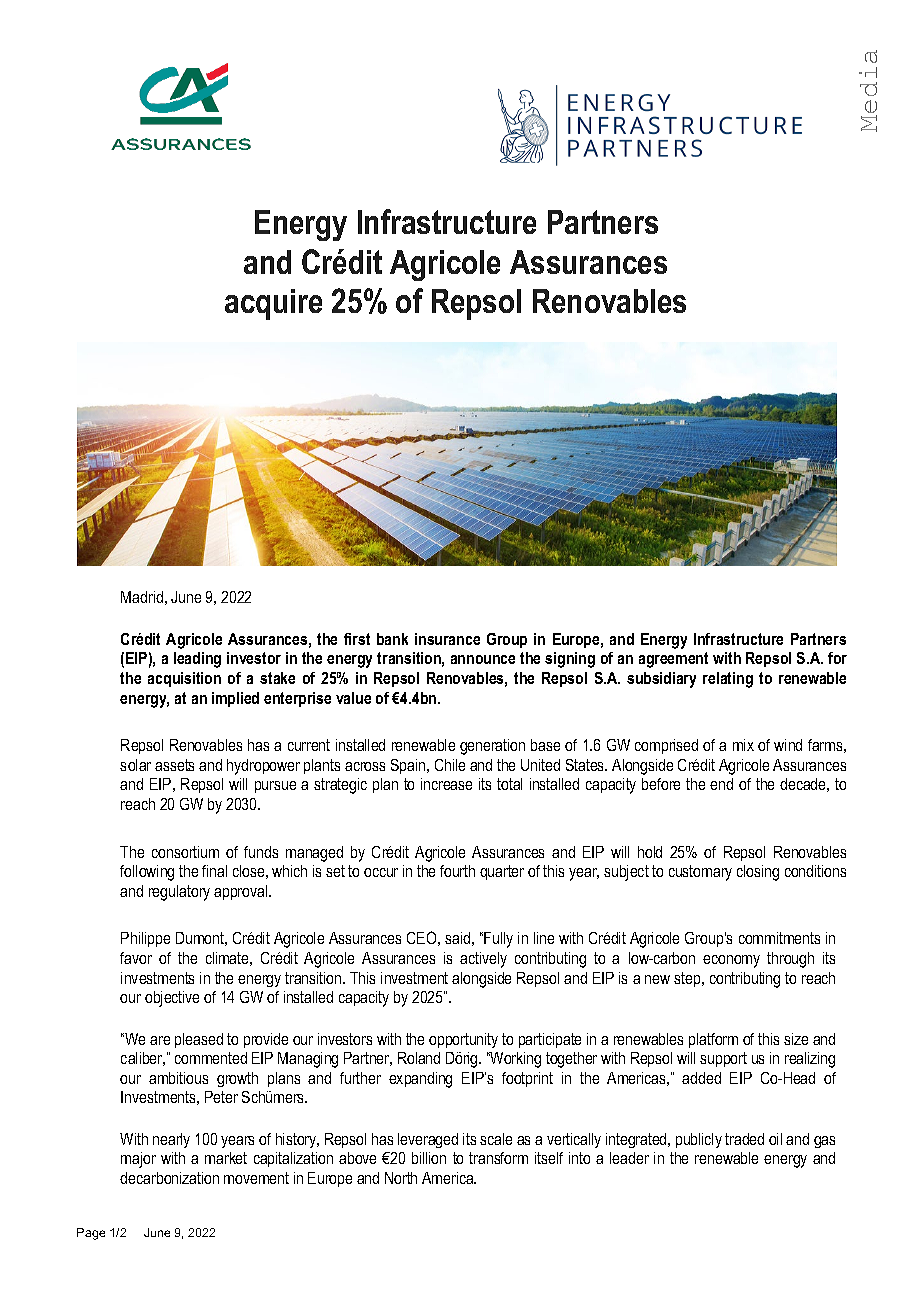  Describe the element at coordinates (273, 304) in the image. I see `acquire` at that location.
